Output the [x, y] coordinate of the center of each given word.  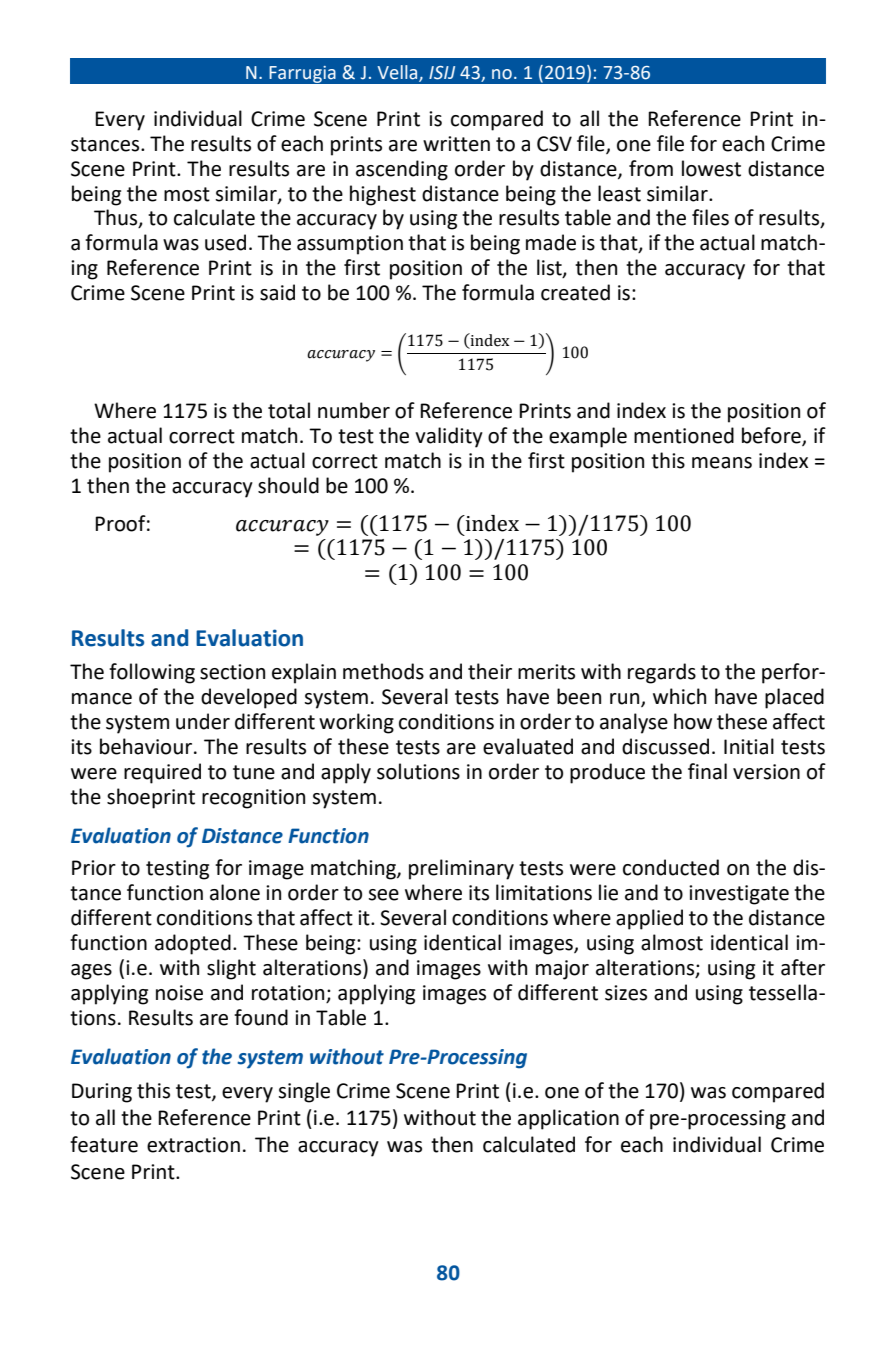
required [162, 773]
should [288, 485]
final [707, 771]
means [722, 463]
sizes [626, 993]
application [568, 1119]
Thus [117, 218]
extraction [193, 1145]
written [456, 144]
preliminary [461, 869]
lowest [711, 168]
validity [449, 437]
